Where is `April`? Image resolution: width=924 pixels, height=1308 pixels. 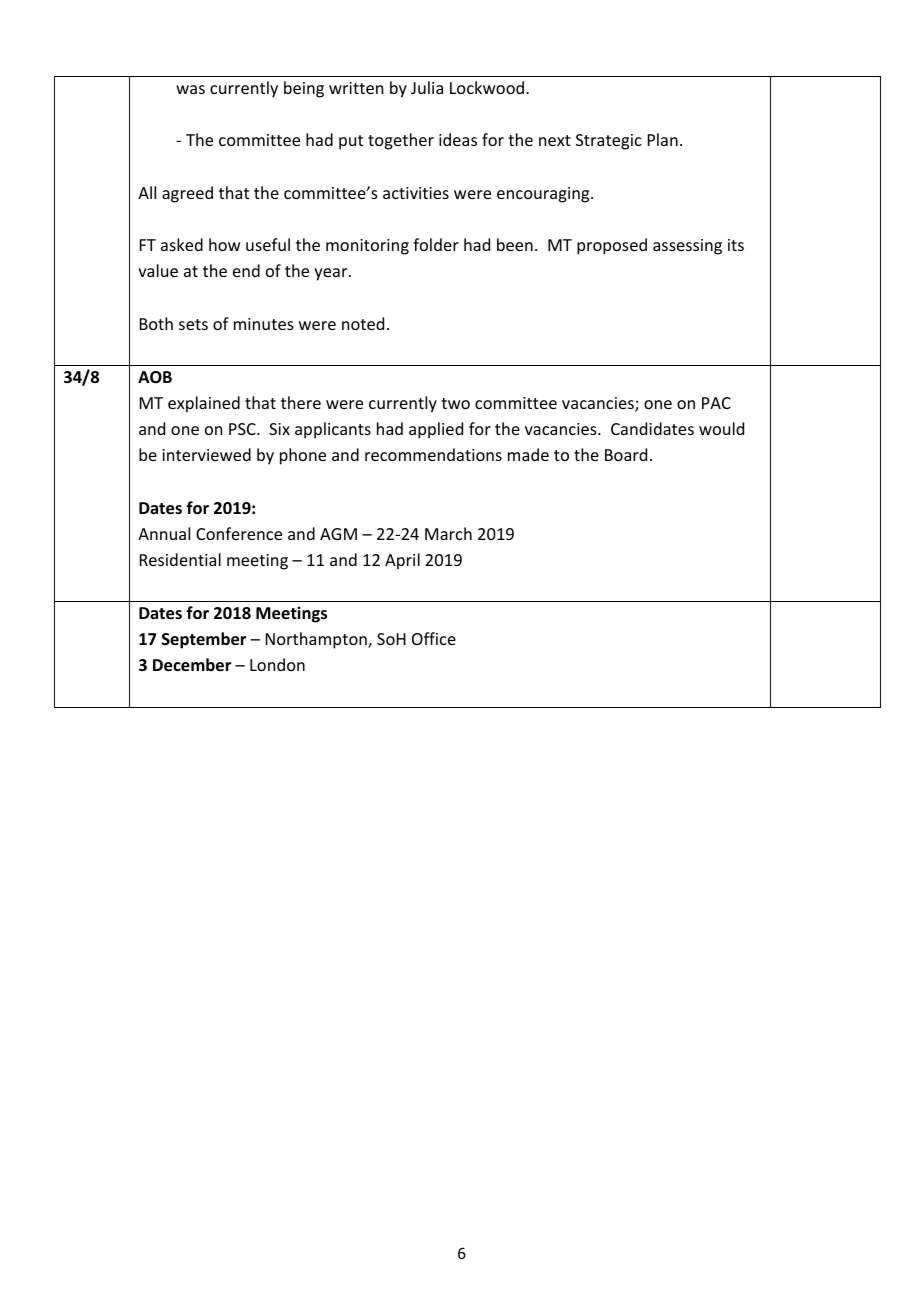 April is located at coordinates (402, 561).
